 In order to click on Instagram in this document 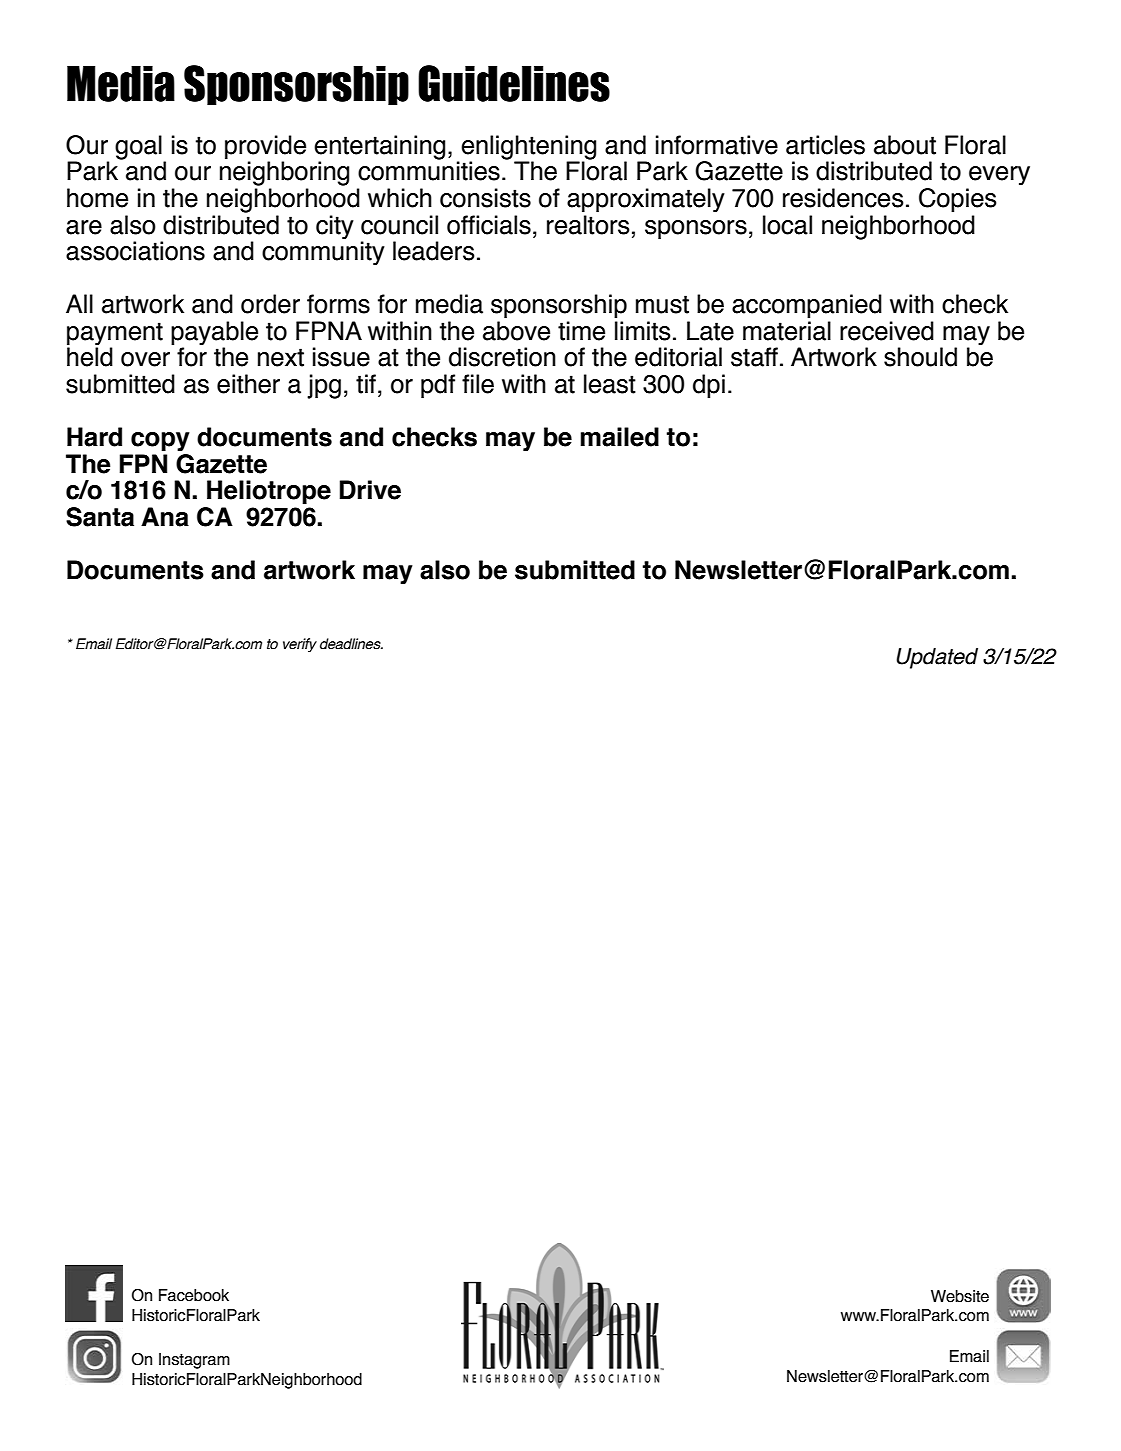, I will do `click(194, 1361)`.
